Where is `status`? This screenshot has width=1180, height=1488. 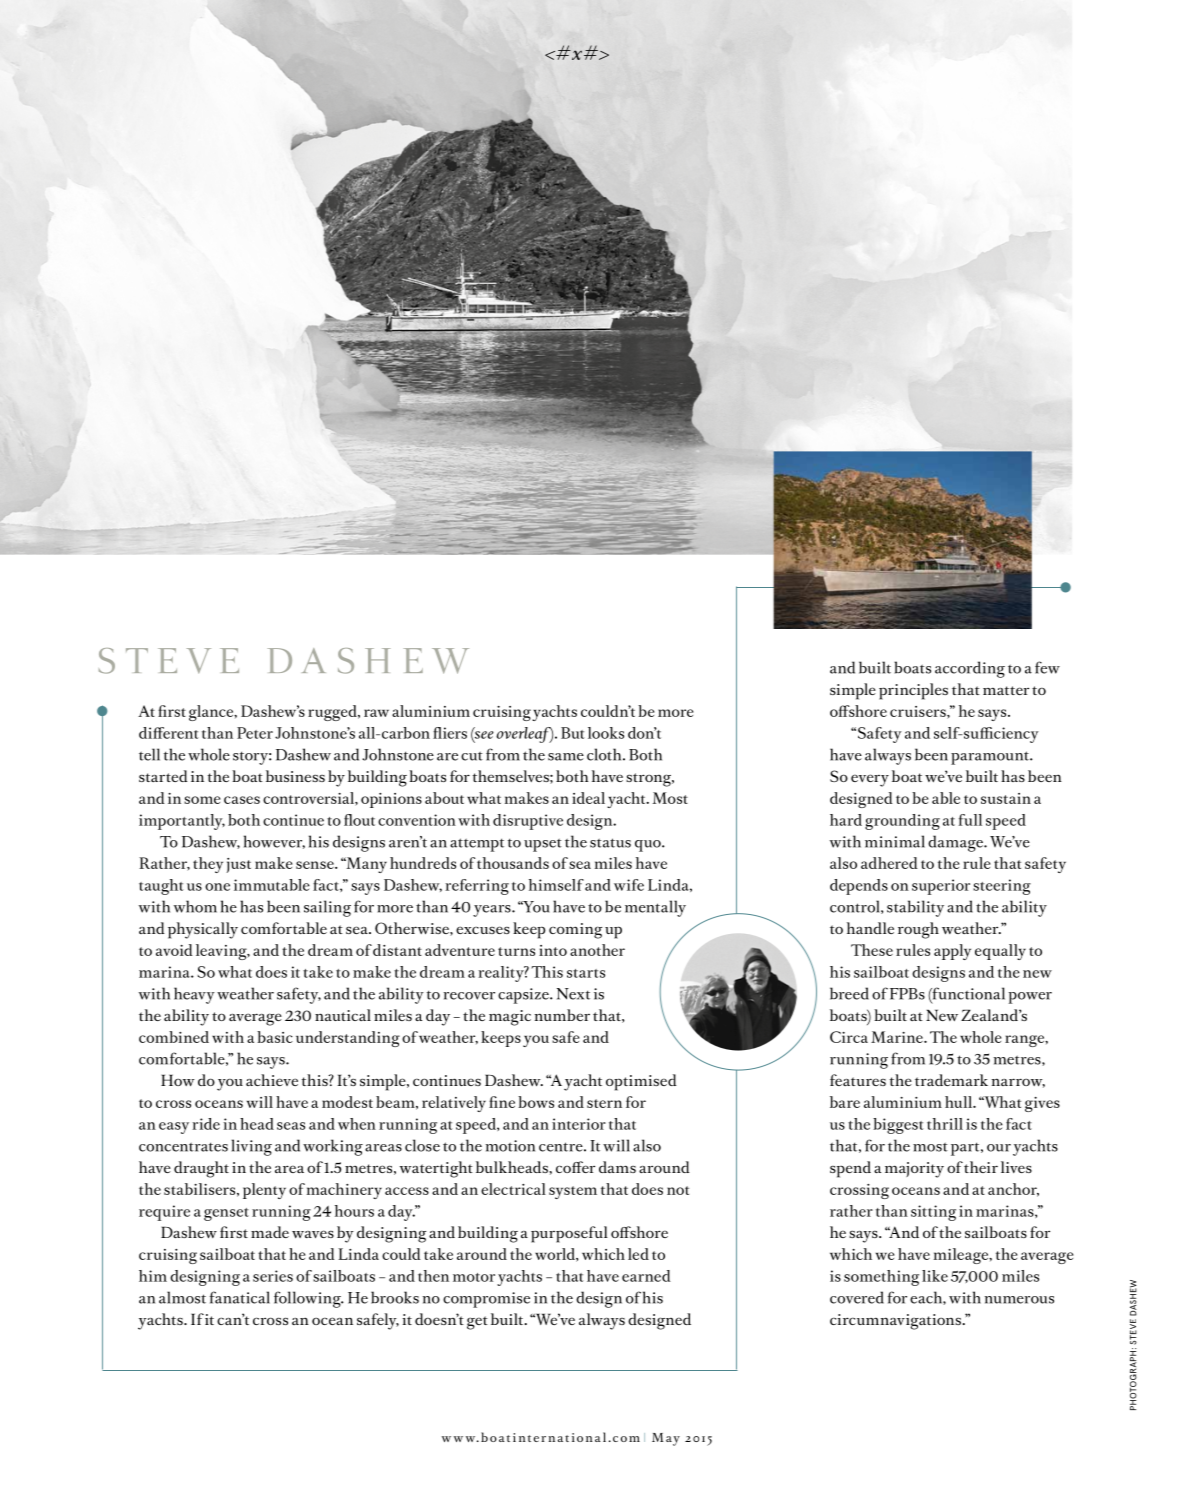 status is located at coordinates (610, 843).
